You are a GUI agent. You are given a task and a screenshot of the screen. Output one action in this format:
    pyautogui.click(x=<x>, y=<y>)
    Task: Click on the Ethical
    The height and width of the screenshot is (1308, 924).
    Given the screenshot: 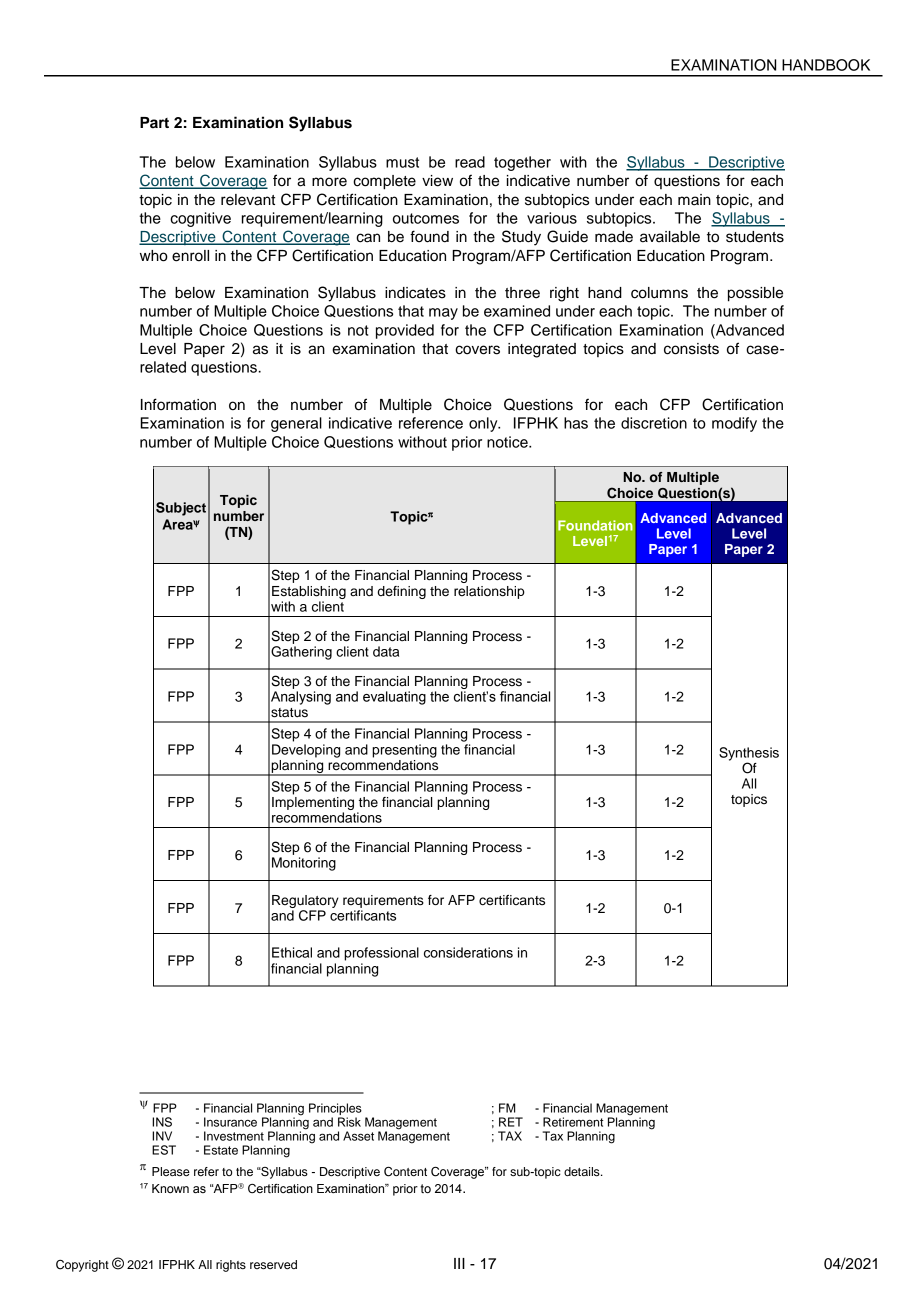 What is the action you would take?
    pyautogui.click(x=292, y=952)
